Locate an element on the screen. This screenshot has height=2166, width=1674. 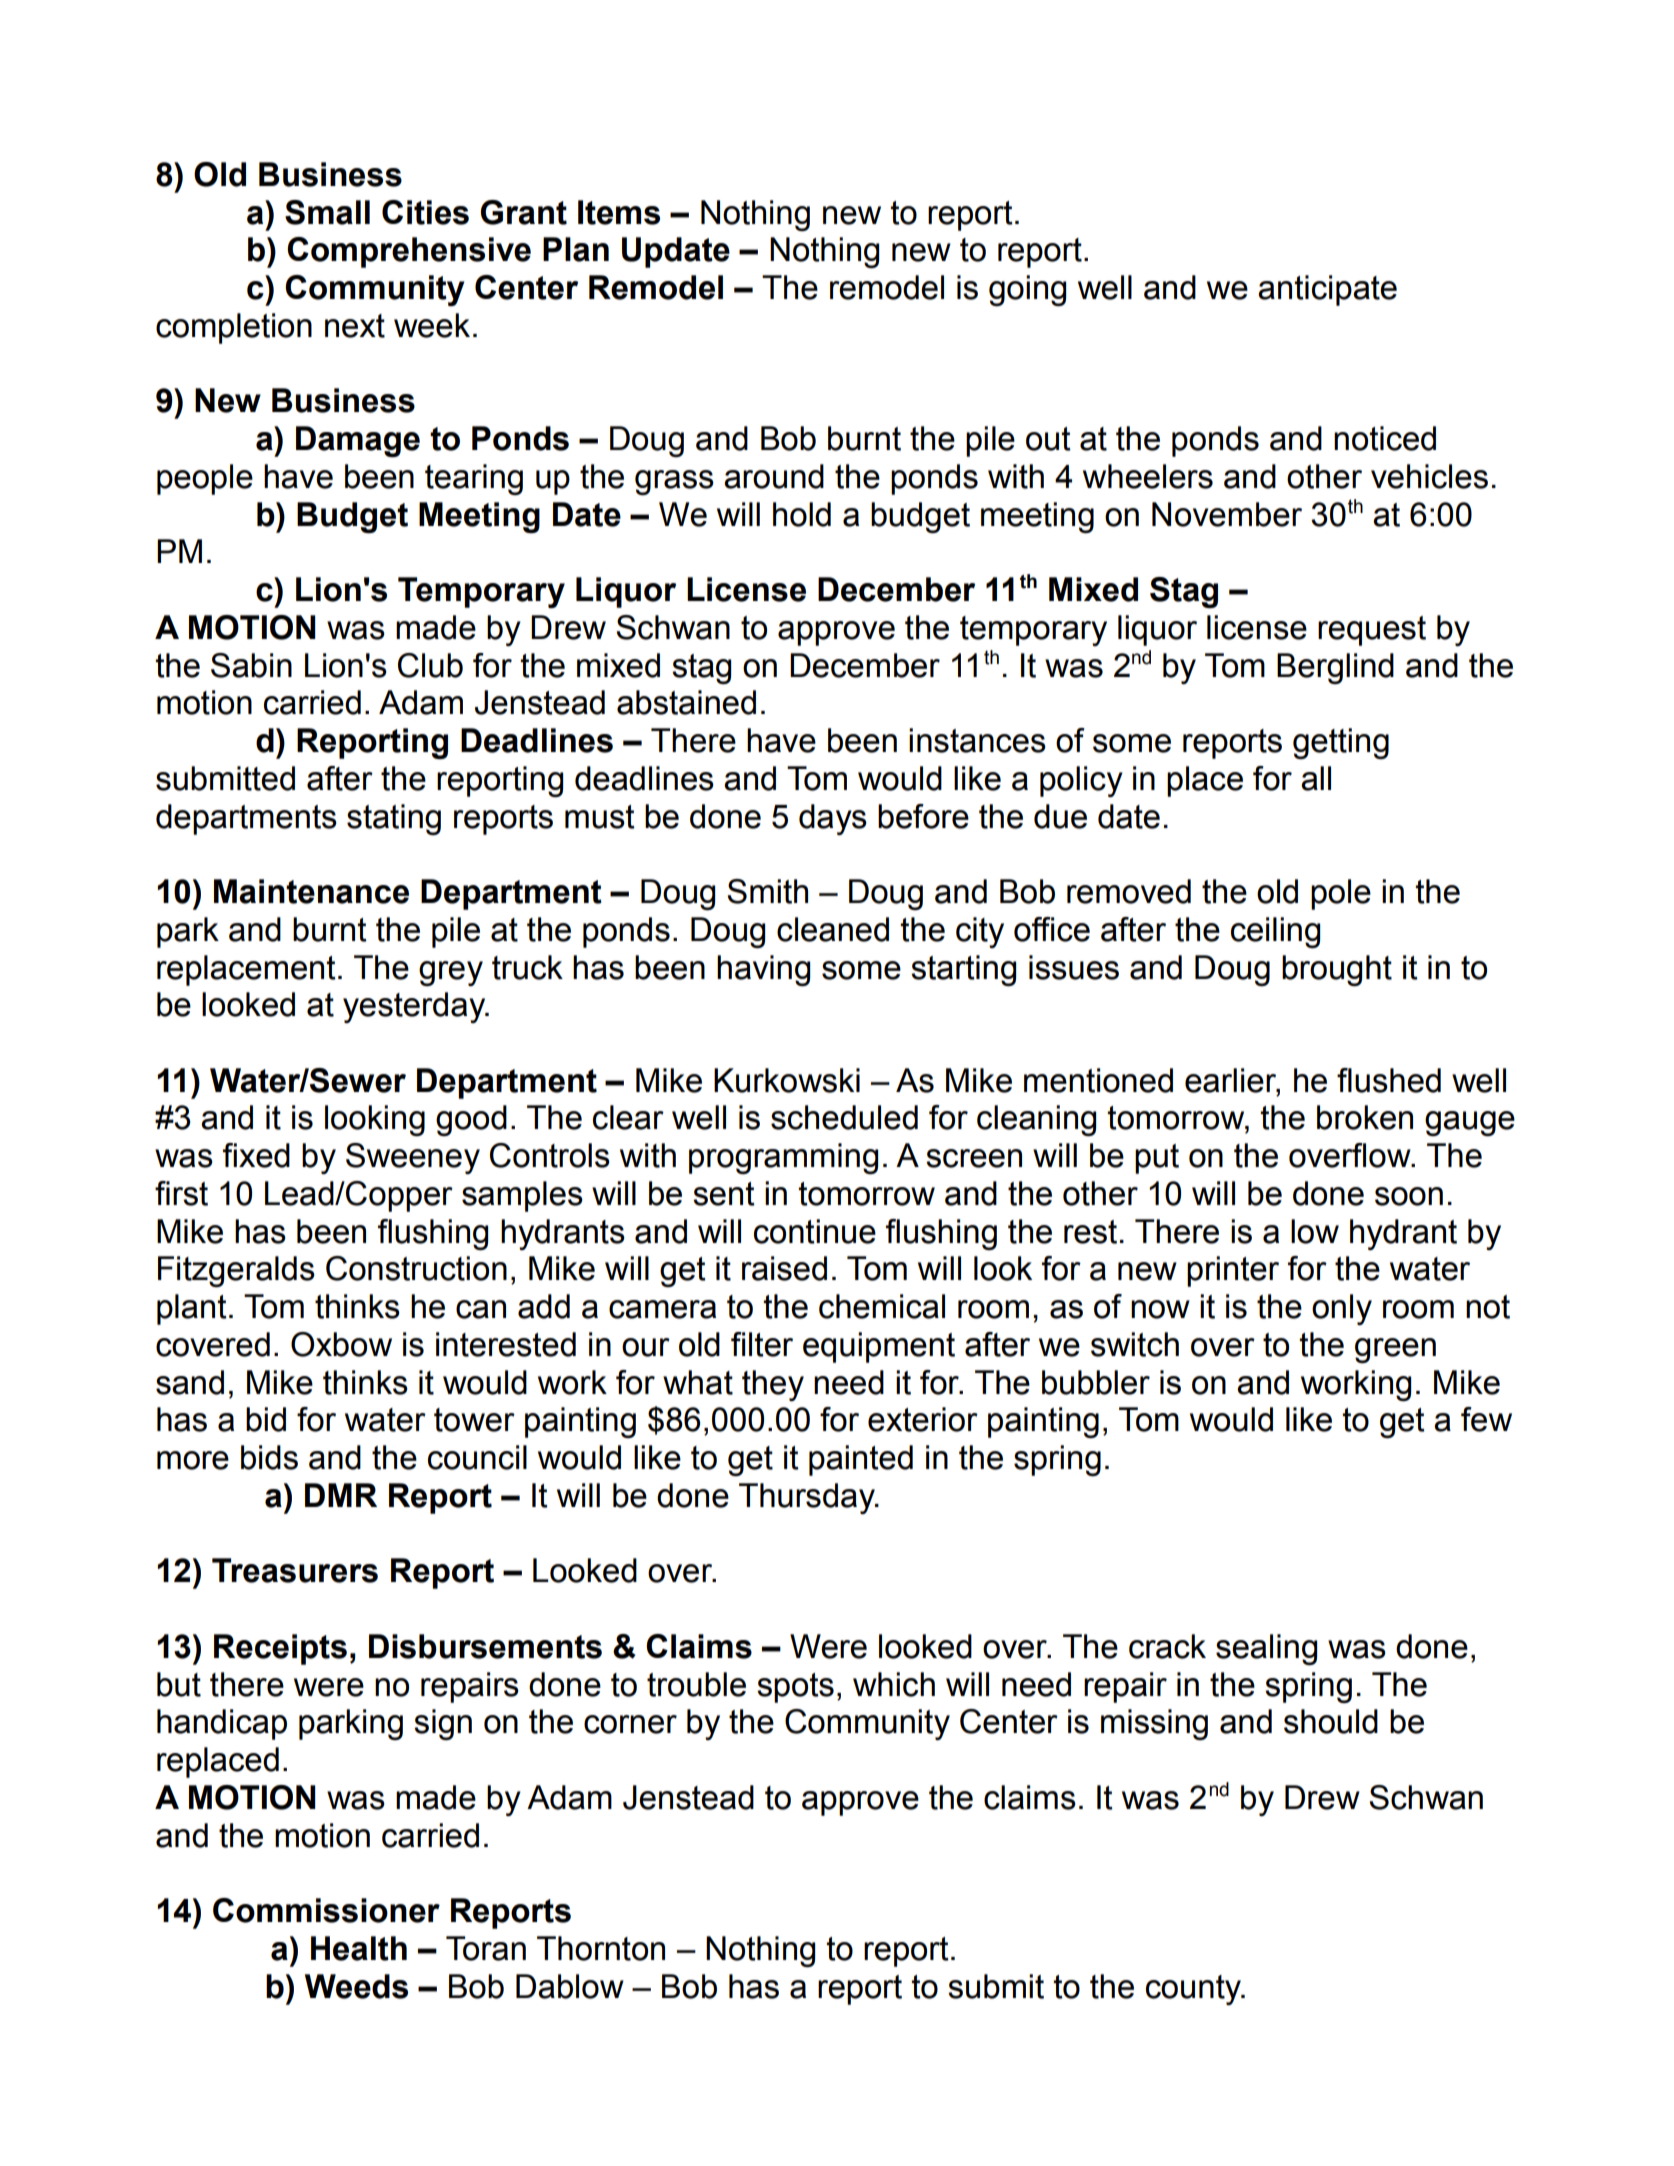
they is located at coordinates (773, 1385).
